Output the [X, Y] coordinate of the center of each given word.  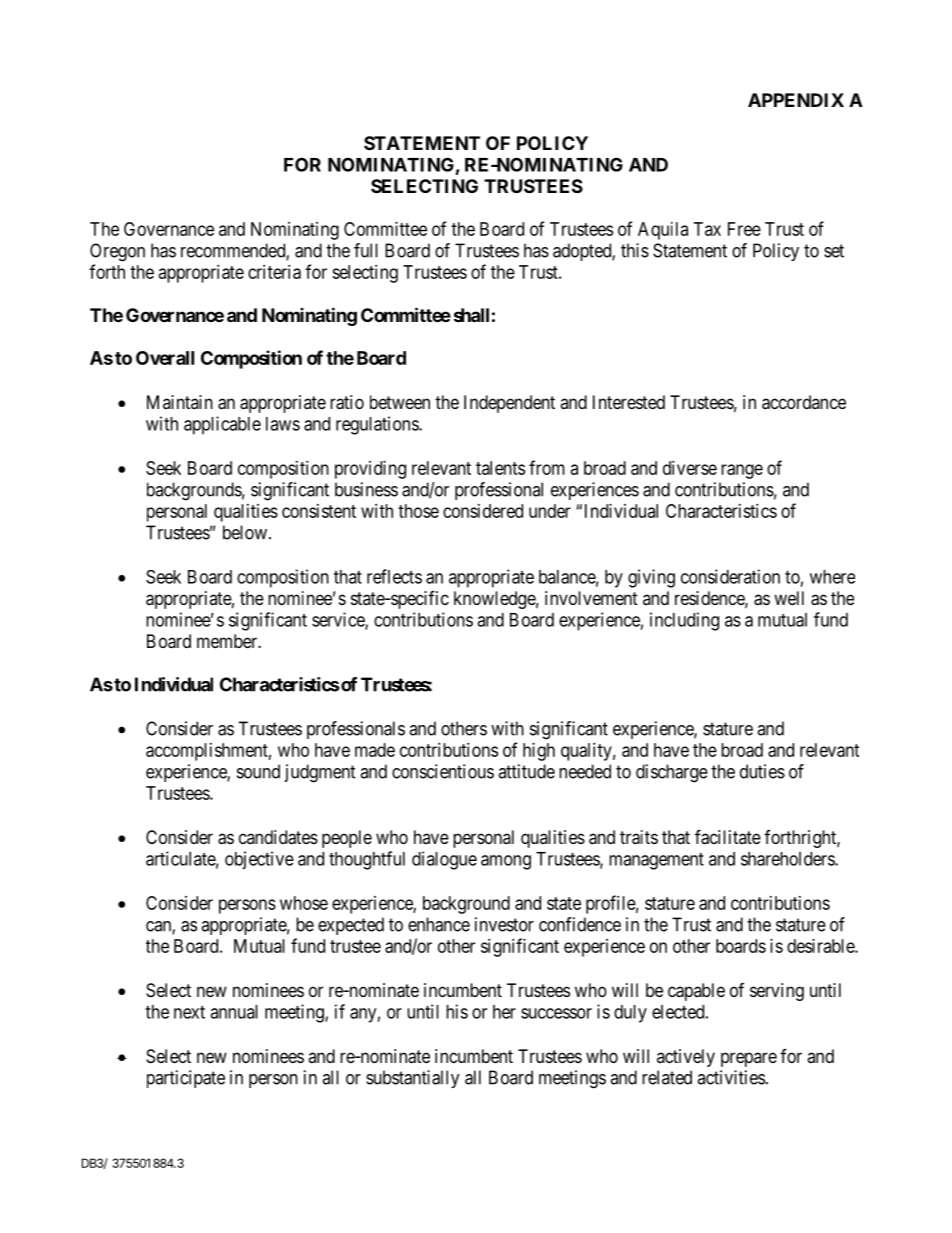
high [539, 752]
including [684, 621]
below [245, 532]
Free [744, 229]
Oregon [117, 252]
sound [258, 771]
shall [471, 315]
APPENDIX [796, 100]
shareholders [788, 859]
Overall [165, 358]
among [506, 862]
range [742, 471]
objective [259, 860]
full [366, 250]
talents [500, 468]
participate [186, 1079]
